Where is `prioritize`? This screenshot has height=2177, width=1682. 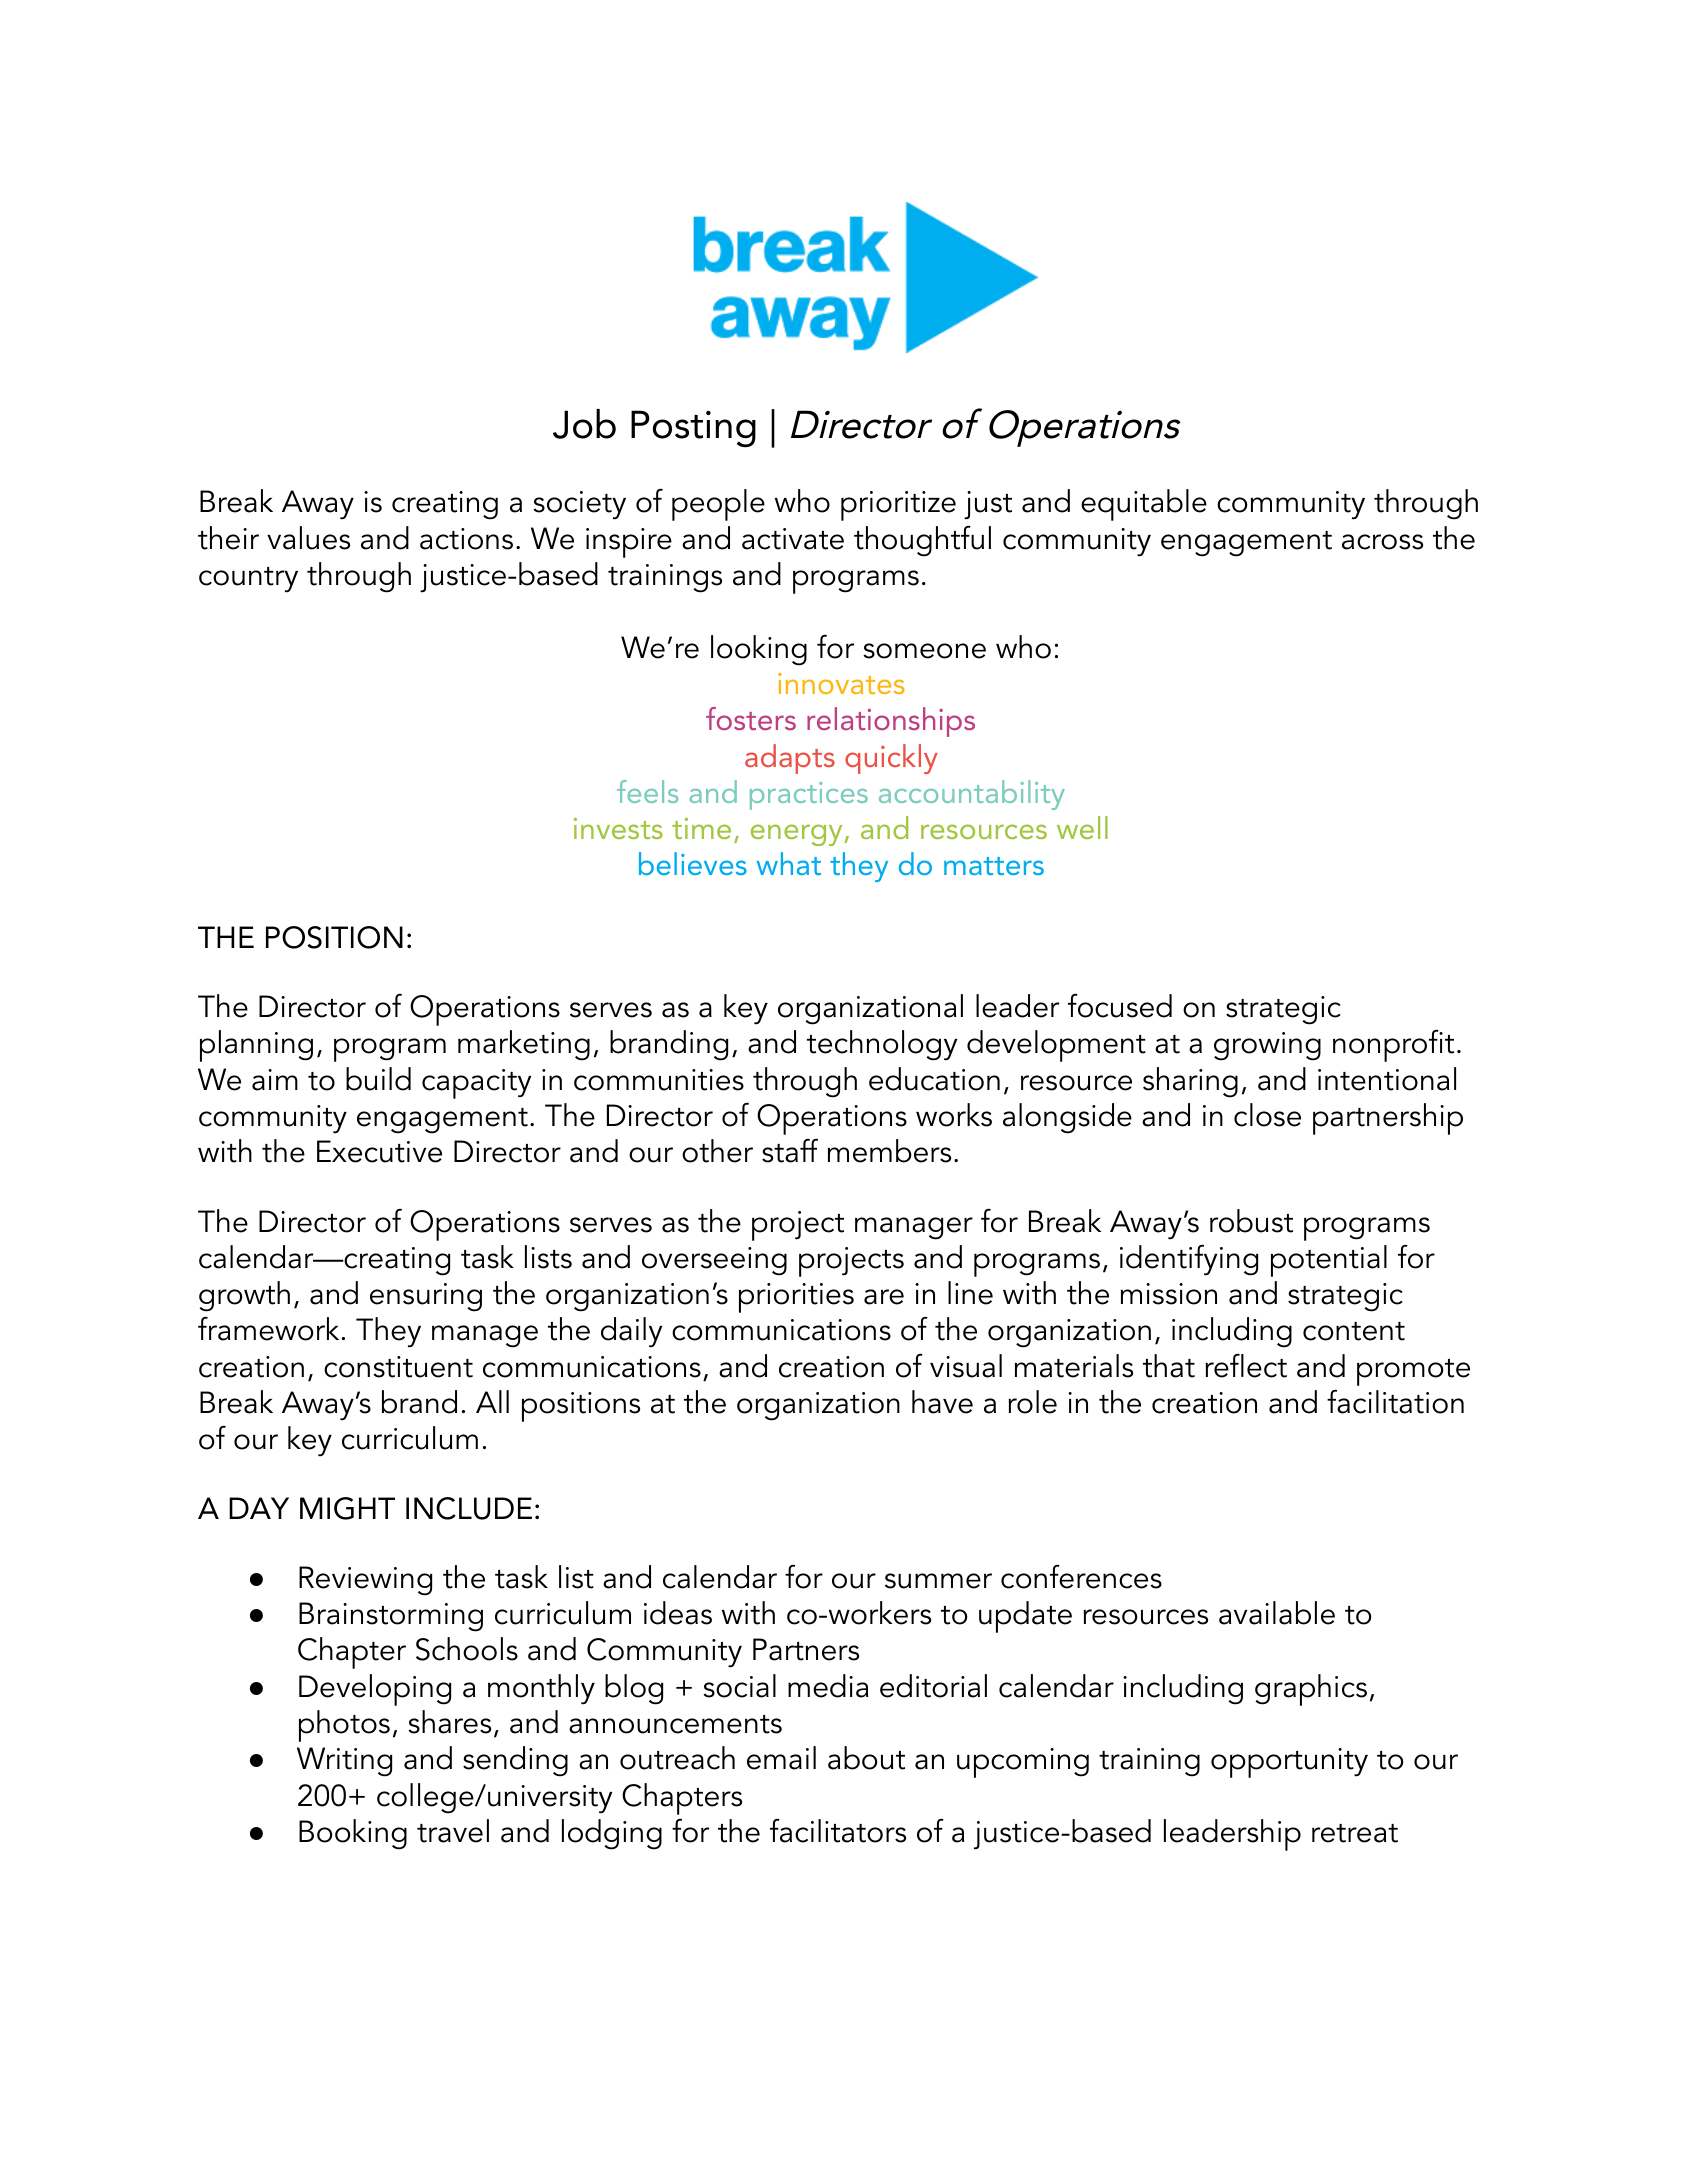
prioritize is located at coordinates (898, 506).
